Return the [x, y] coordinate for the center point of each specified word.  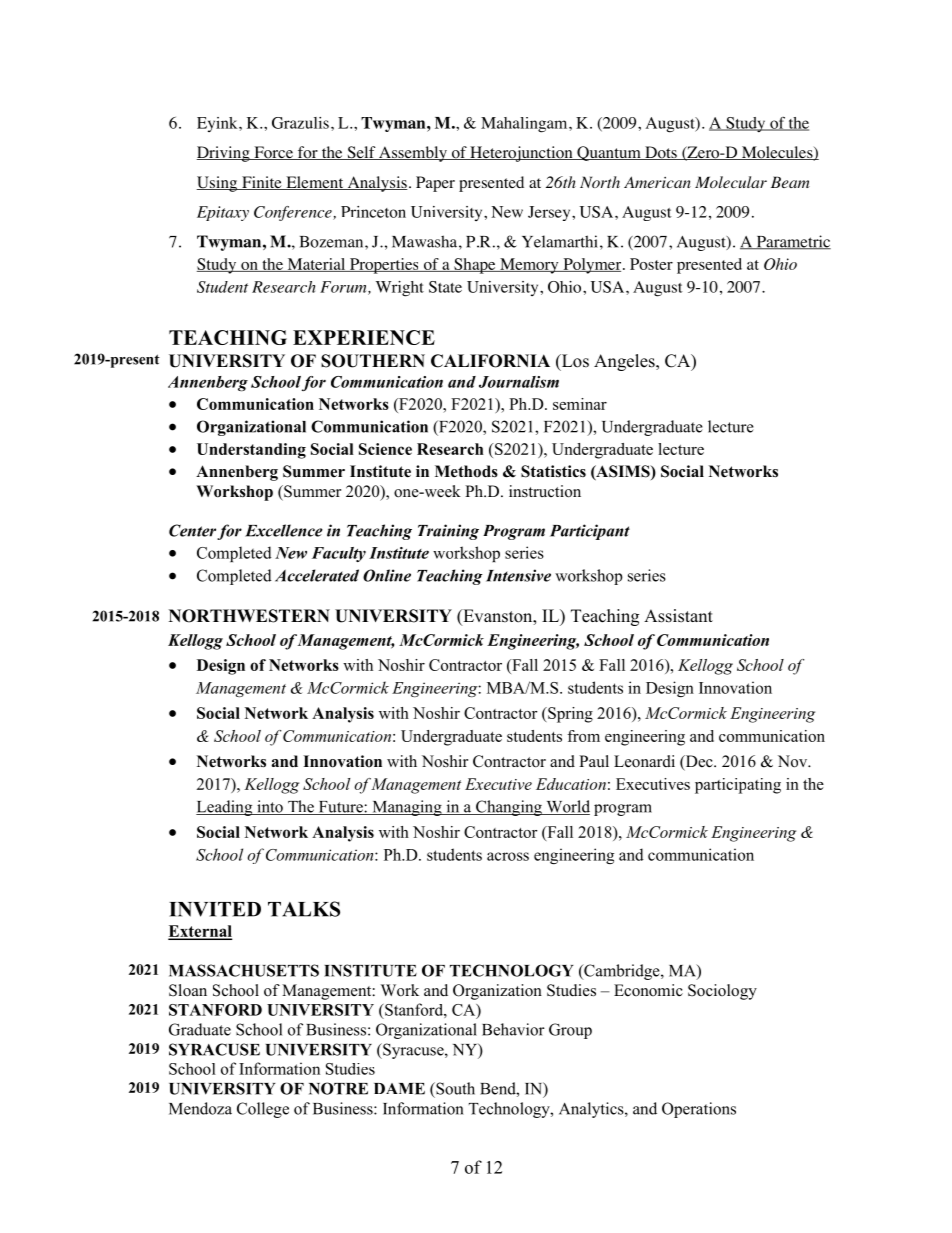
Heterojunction [521, 154]
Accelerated [317, 575]
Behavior [513, 1029]
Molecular [731, 182]
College [263, 1110]
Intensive [518, 575]
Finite [262, 183]
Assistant [678, 616]
